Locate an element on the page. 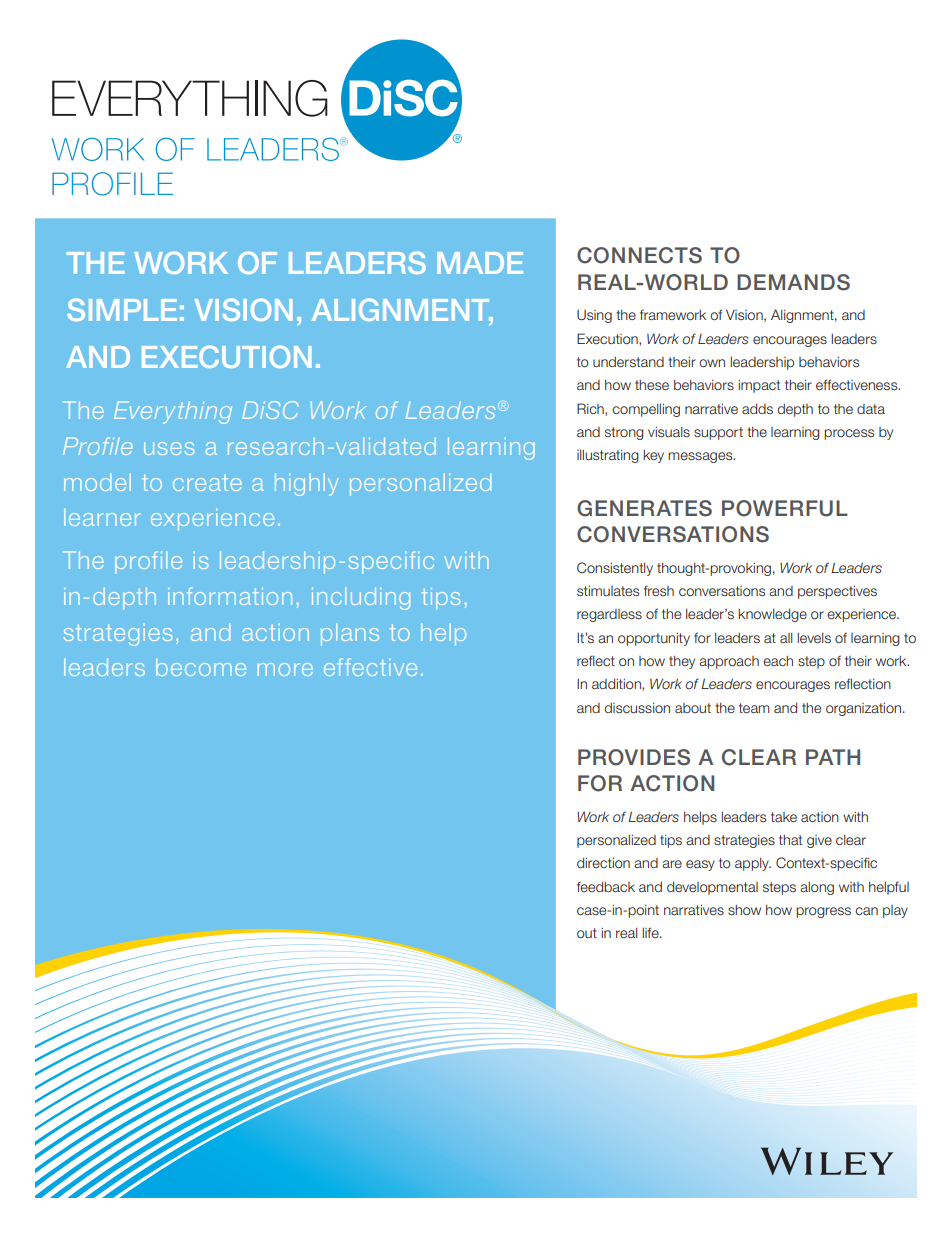 The image size is (952, 1233). become is located at coordinates (201, 667).
